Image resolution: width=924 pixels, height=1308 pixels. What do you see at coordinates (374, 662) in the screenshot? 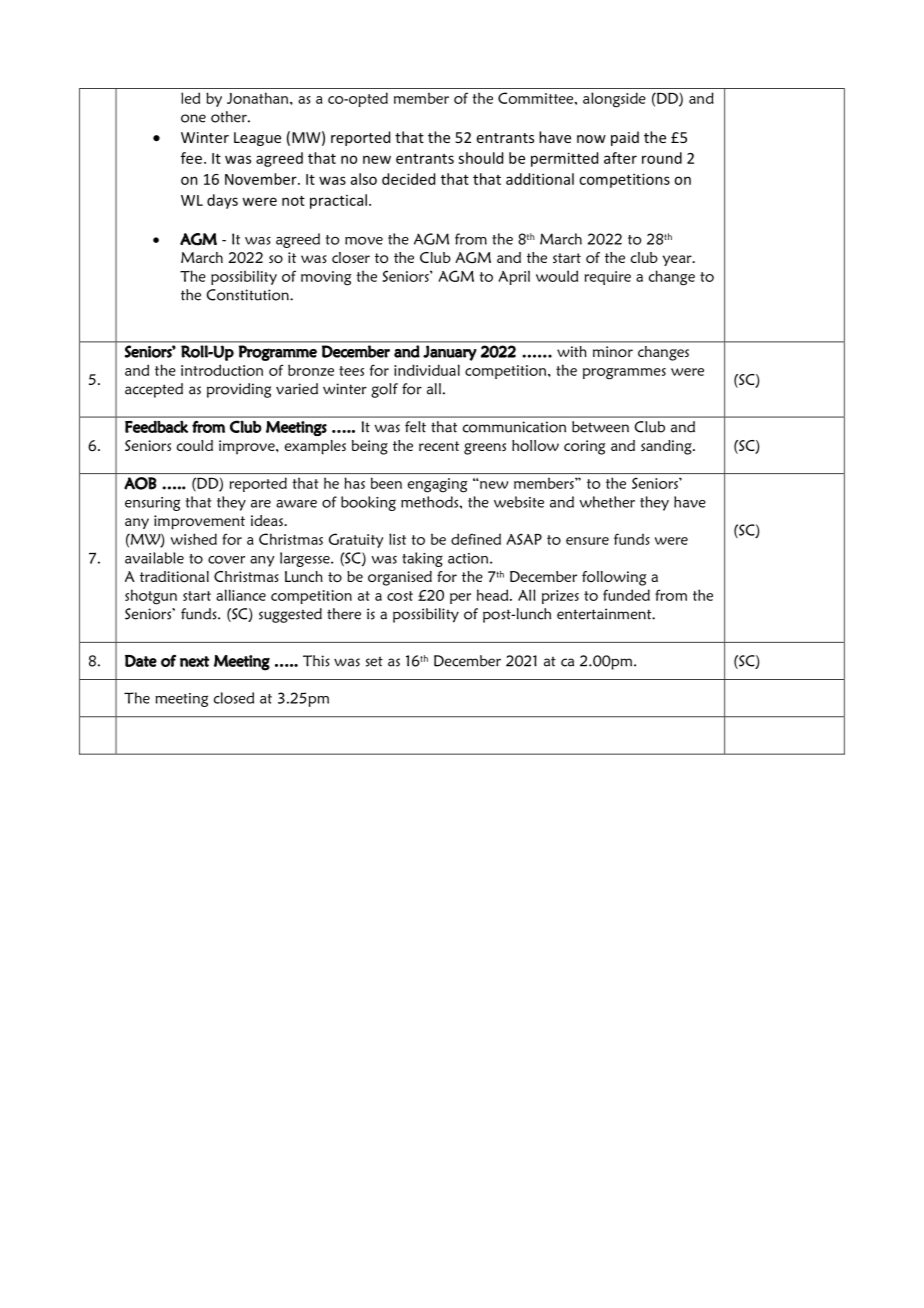
I see `set` at bounding box center [374, 662].
